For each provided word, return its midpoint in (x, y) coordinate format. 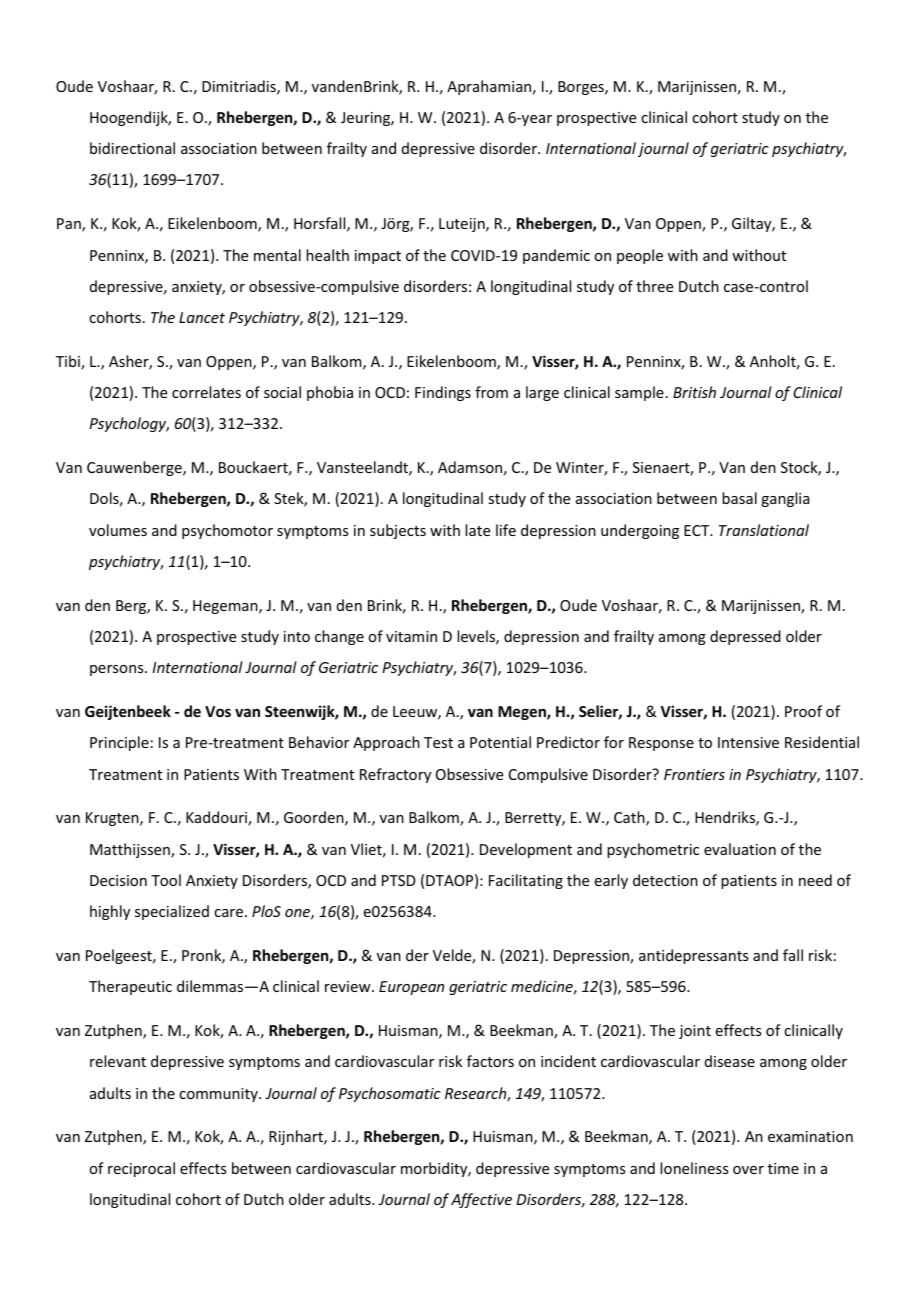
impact (378, 257)
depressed (745, 637)
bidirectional (132, 148)
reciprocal (141, 1169)
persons (118, 670)
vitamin (411, 636)
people (640, 256)
